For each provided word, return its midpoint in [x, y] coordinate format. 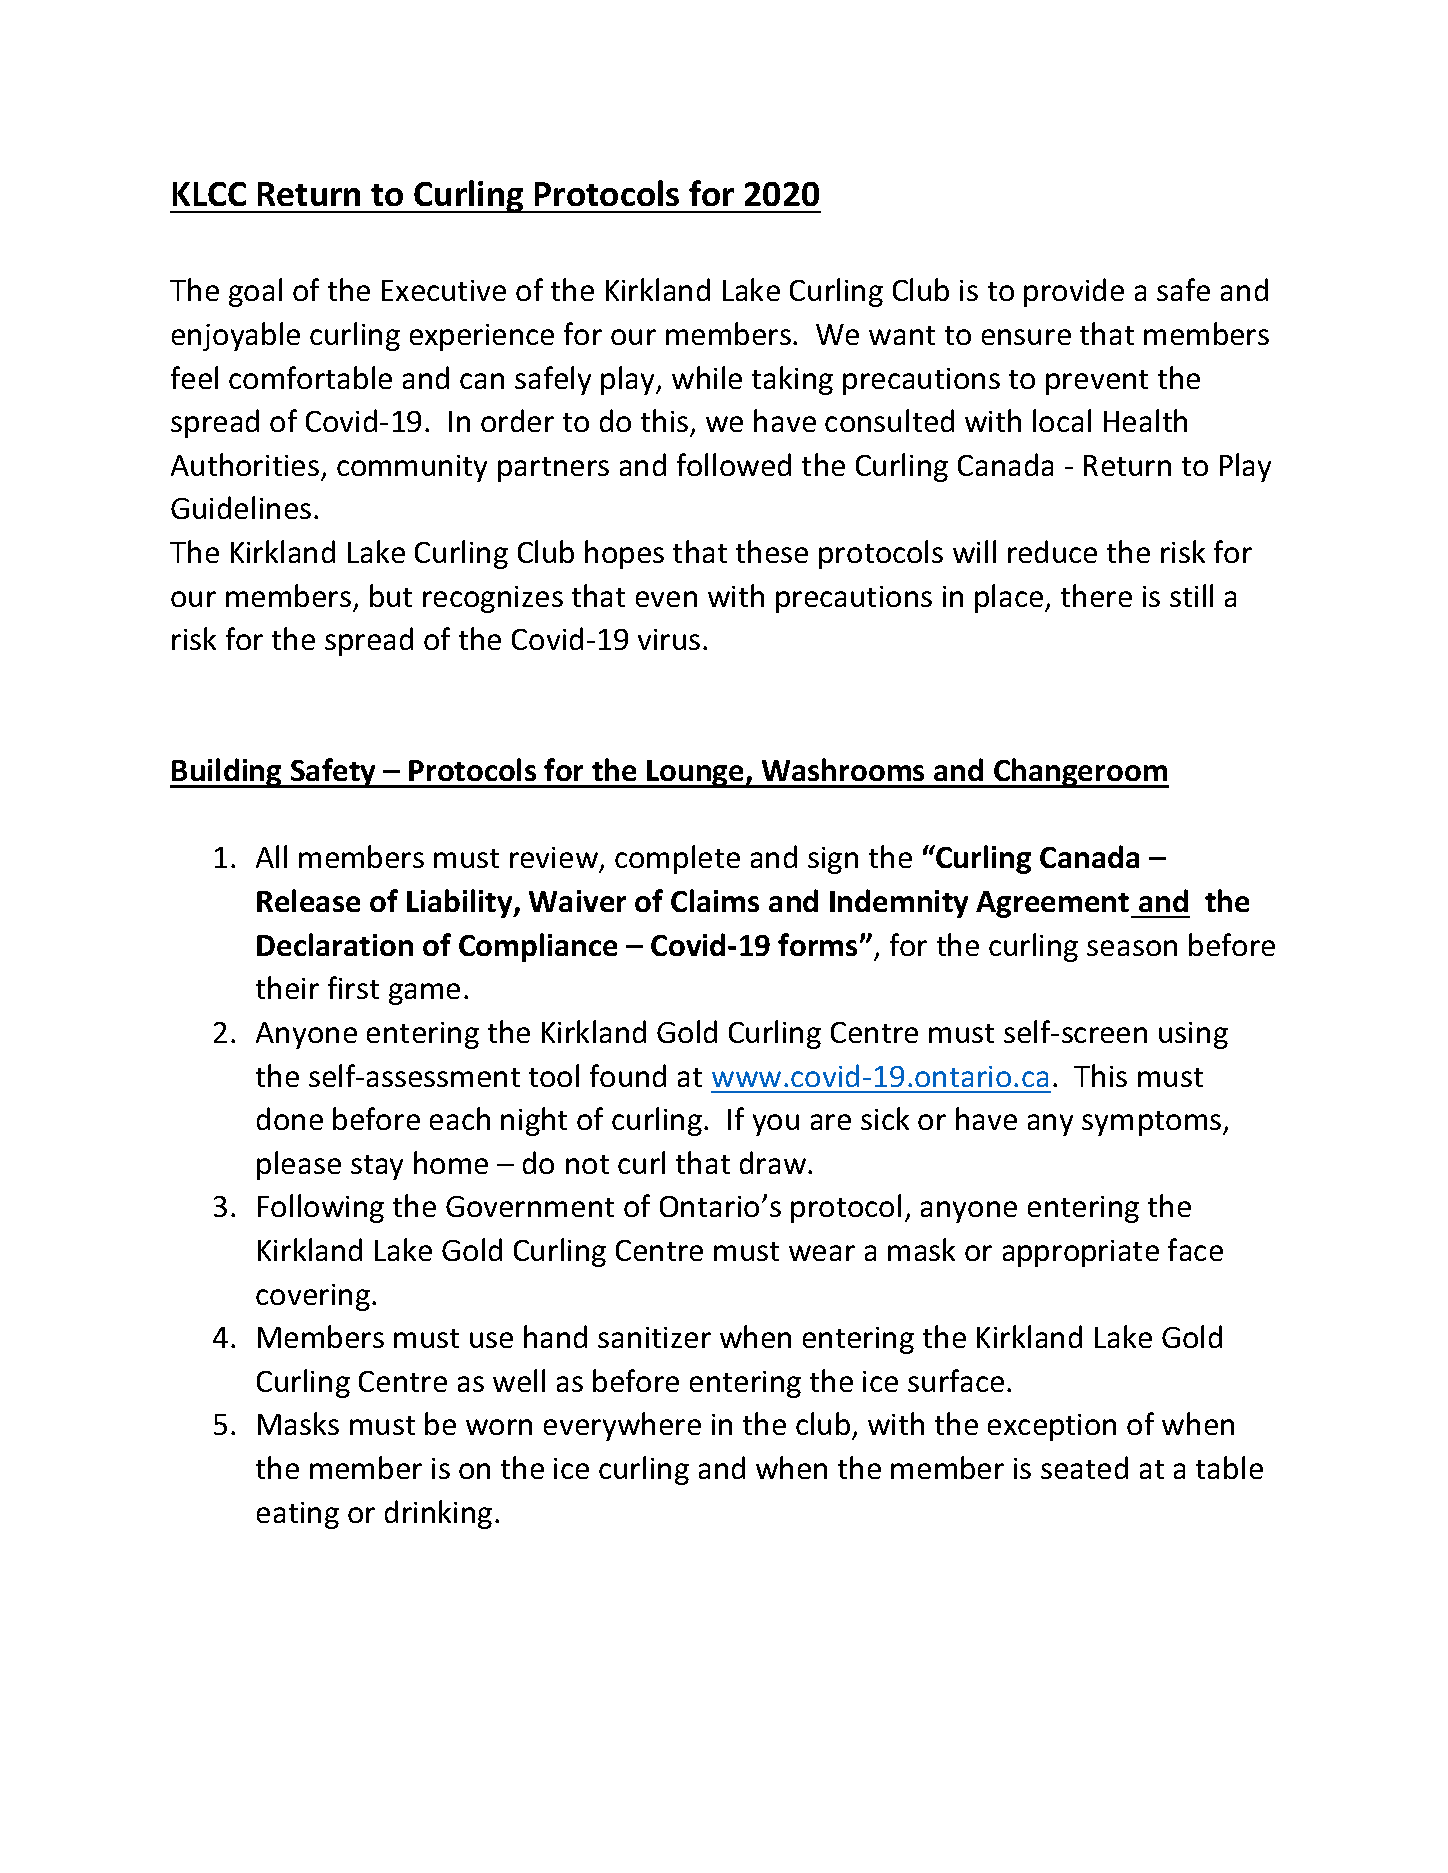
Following [321, 1208]
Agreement [1054, 904]
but [391, 595]
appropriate [1081, 1253]
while [707, 377]
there [1096, 595]
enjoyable [236, 336]
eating [298, 1515]
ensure [1026, 337]
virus [669, 639]
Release [308, 900]
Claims [715, 900]
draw [774, 1162]
